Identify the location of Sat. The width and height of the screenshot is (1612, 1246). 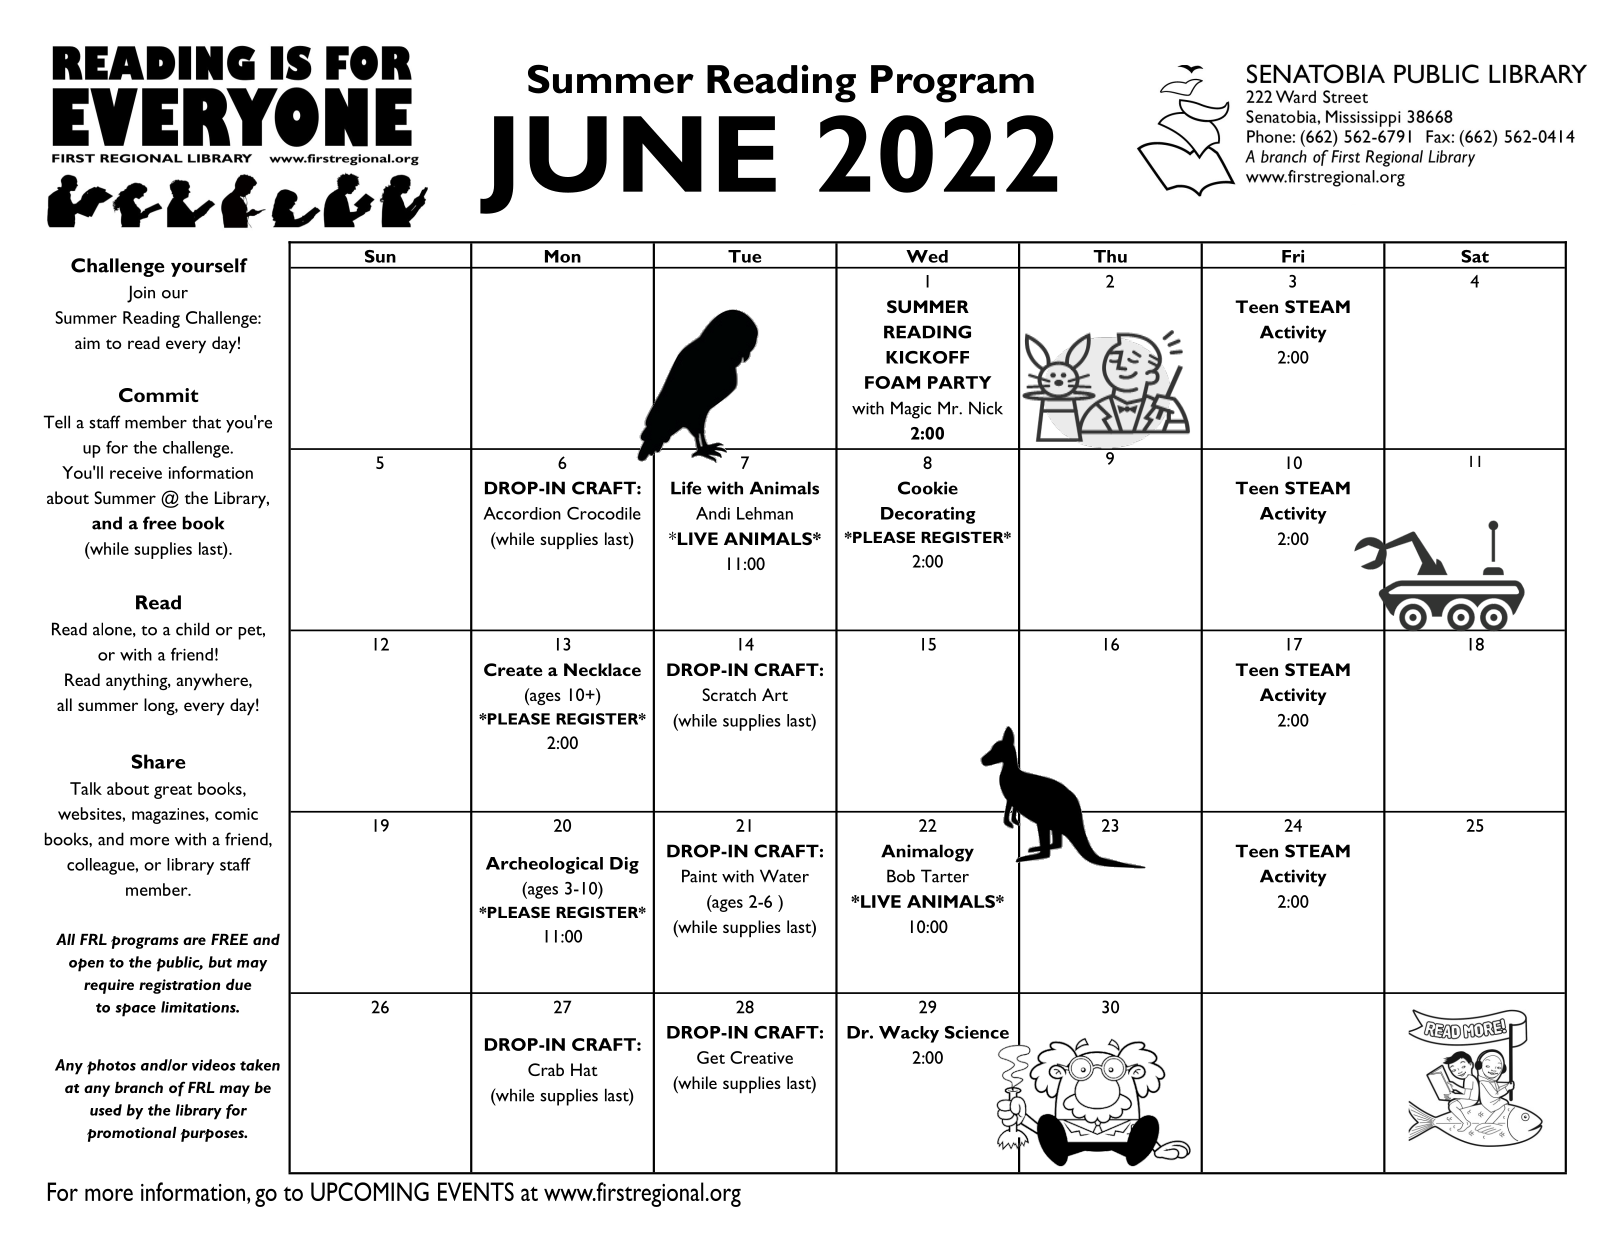
(1475, 256).
